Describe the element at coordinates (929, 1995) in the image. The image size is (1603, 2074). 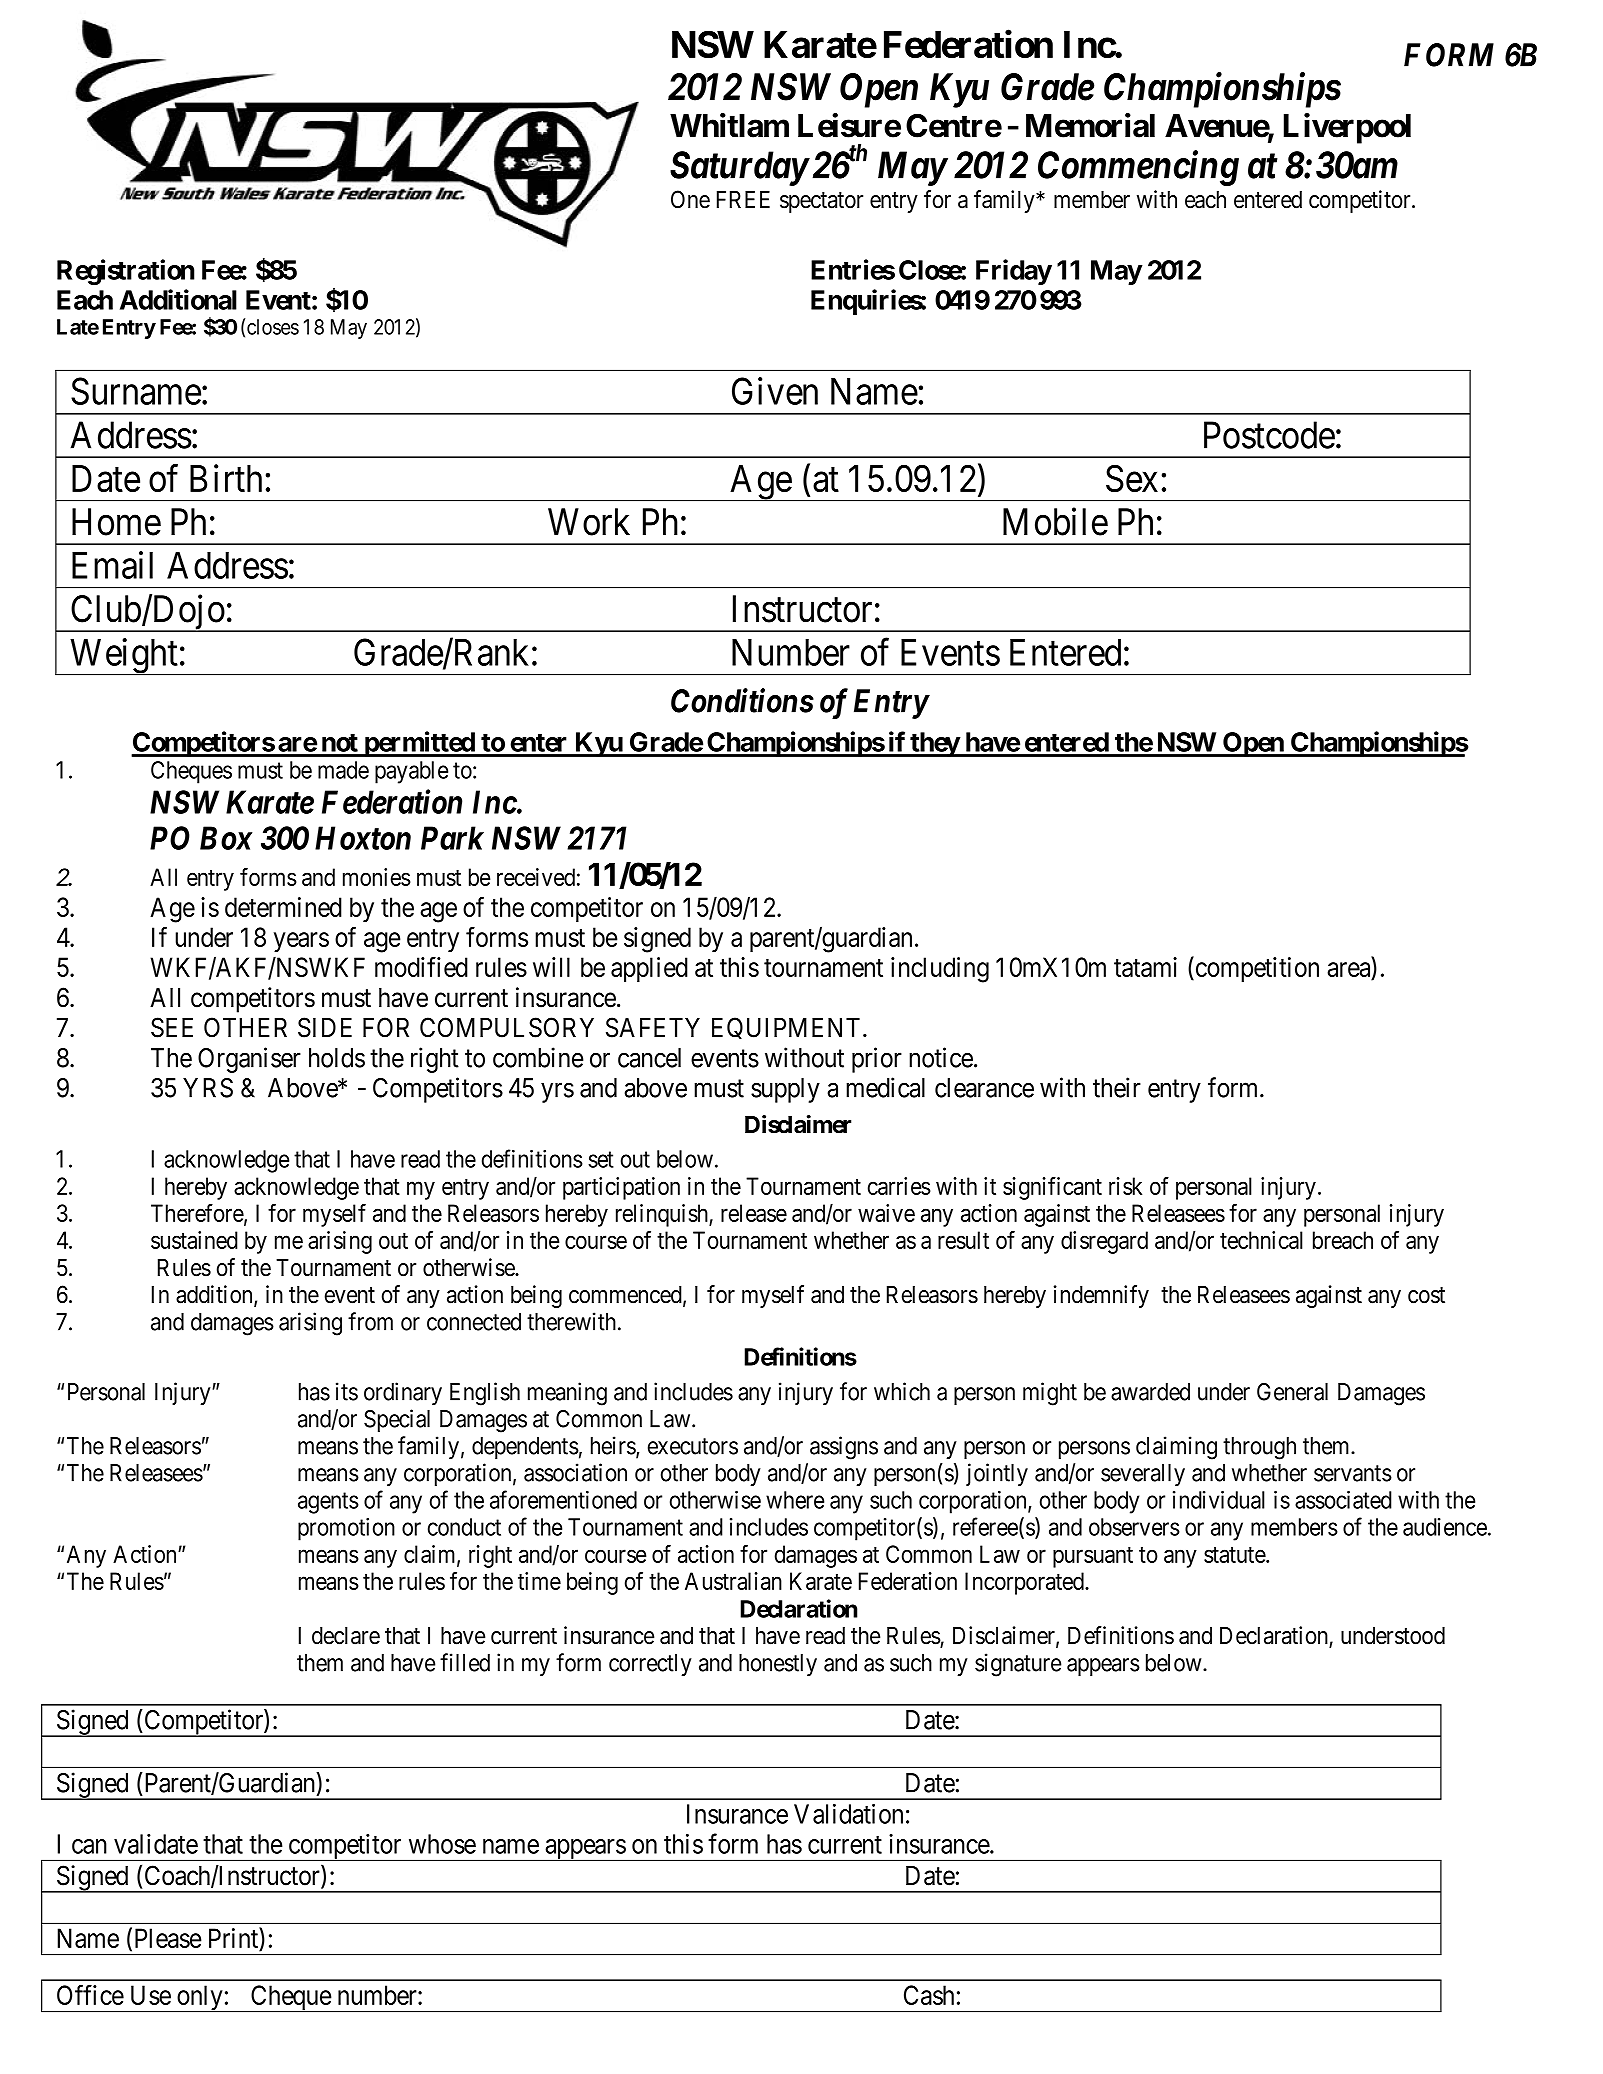
I see `Cash` at that location.
